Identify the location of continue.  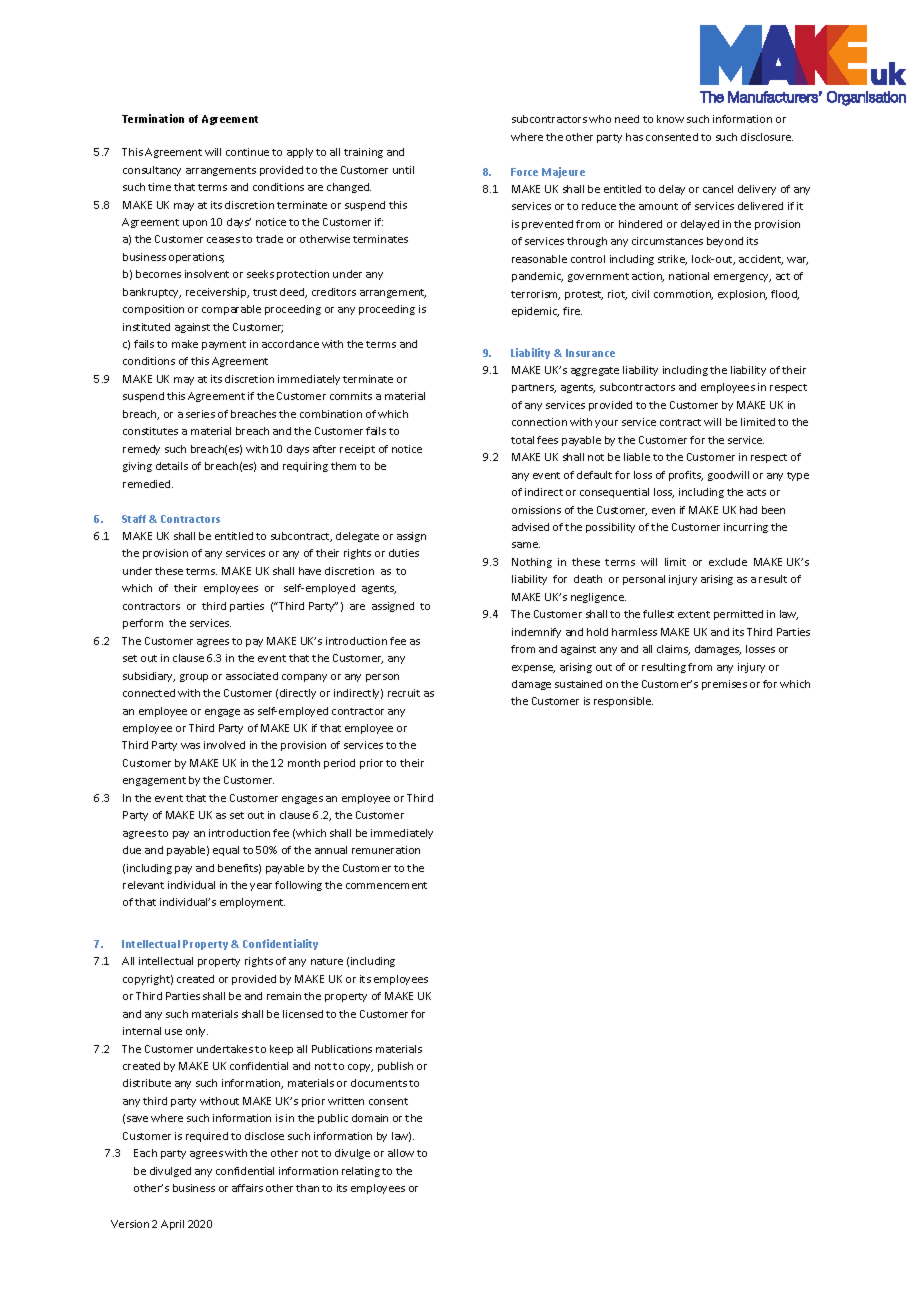
(247, 152).
